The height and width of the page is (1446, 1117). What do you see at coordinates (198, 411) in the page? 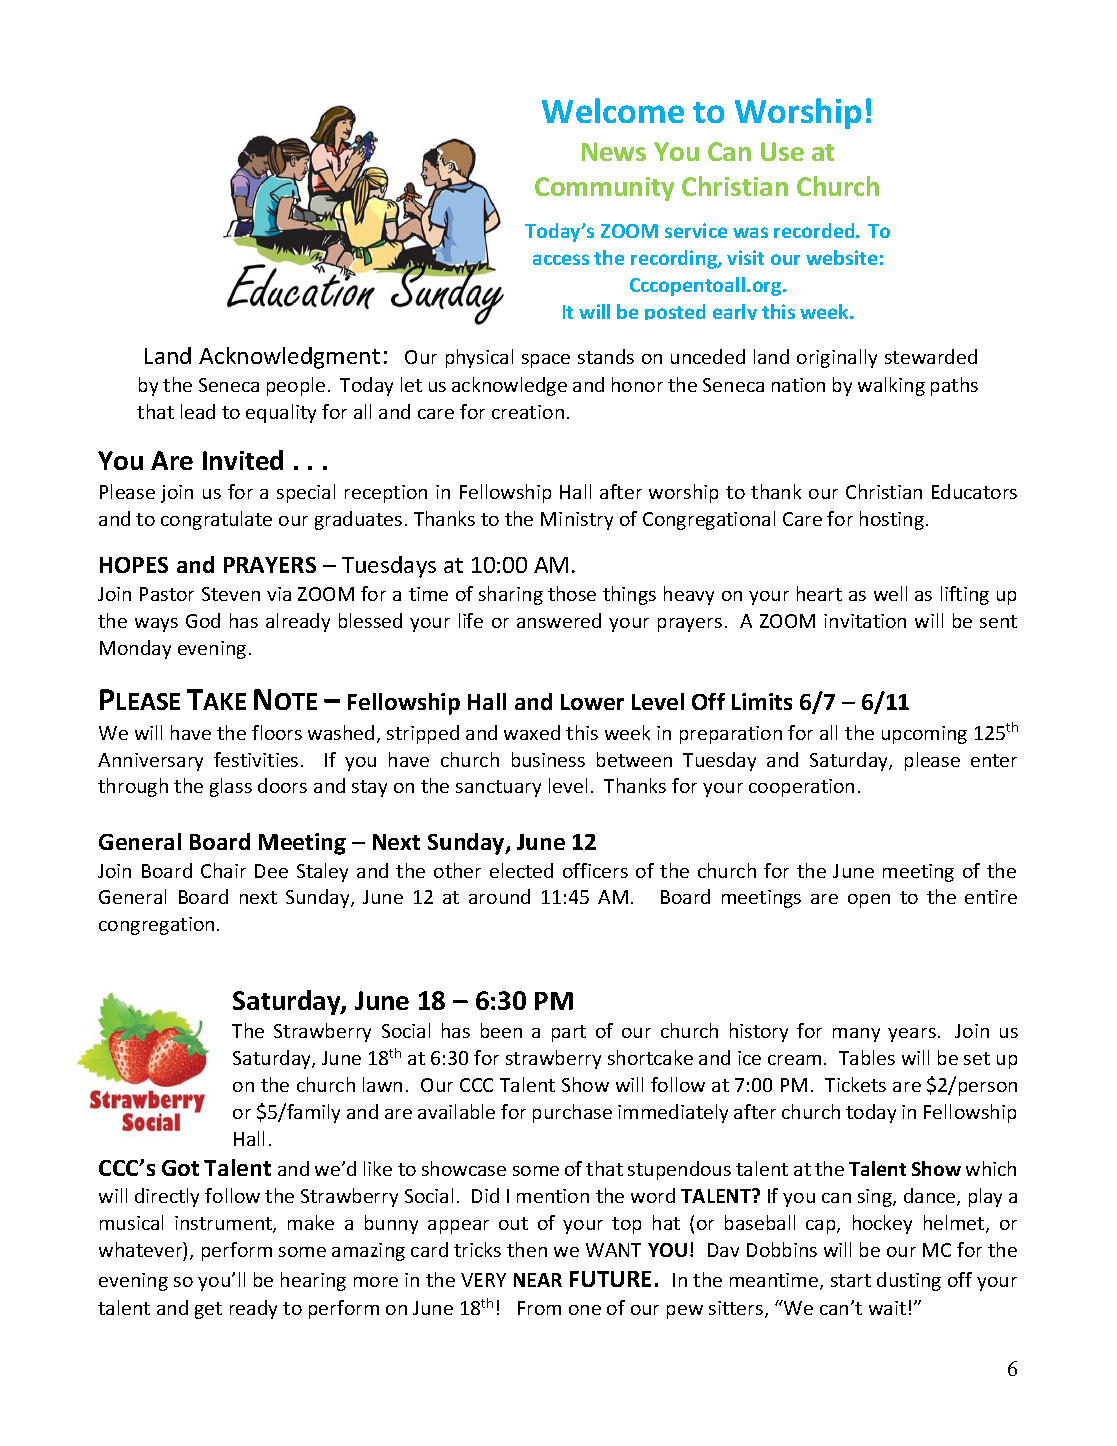
I see `lead` at bounding box center [198, 411].
